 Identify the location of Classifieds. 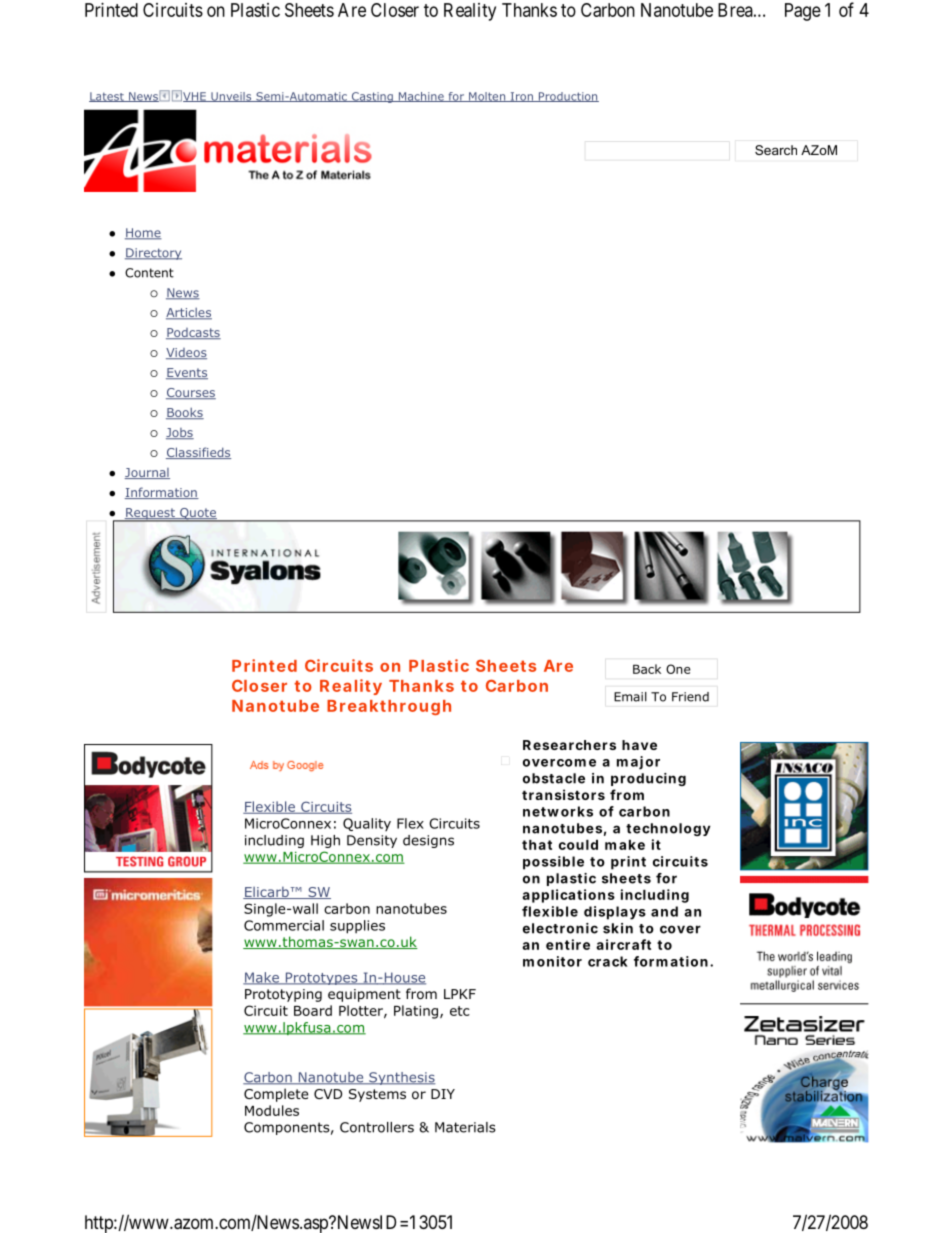
(198, 453).
